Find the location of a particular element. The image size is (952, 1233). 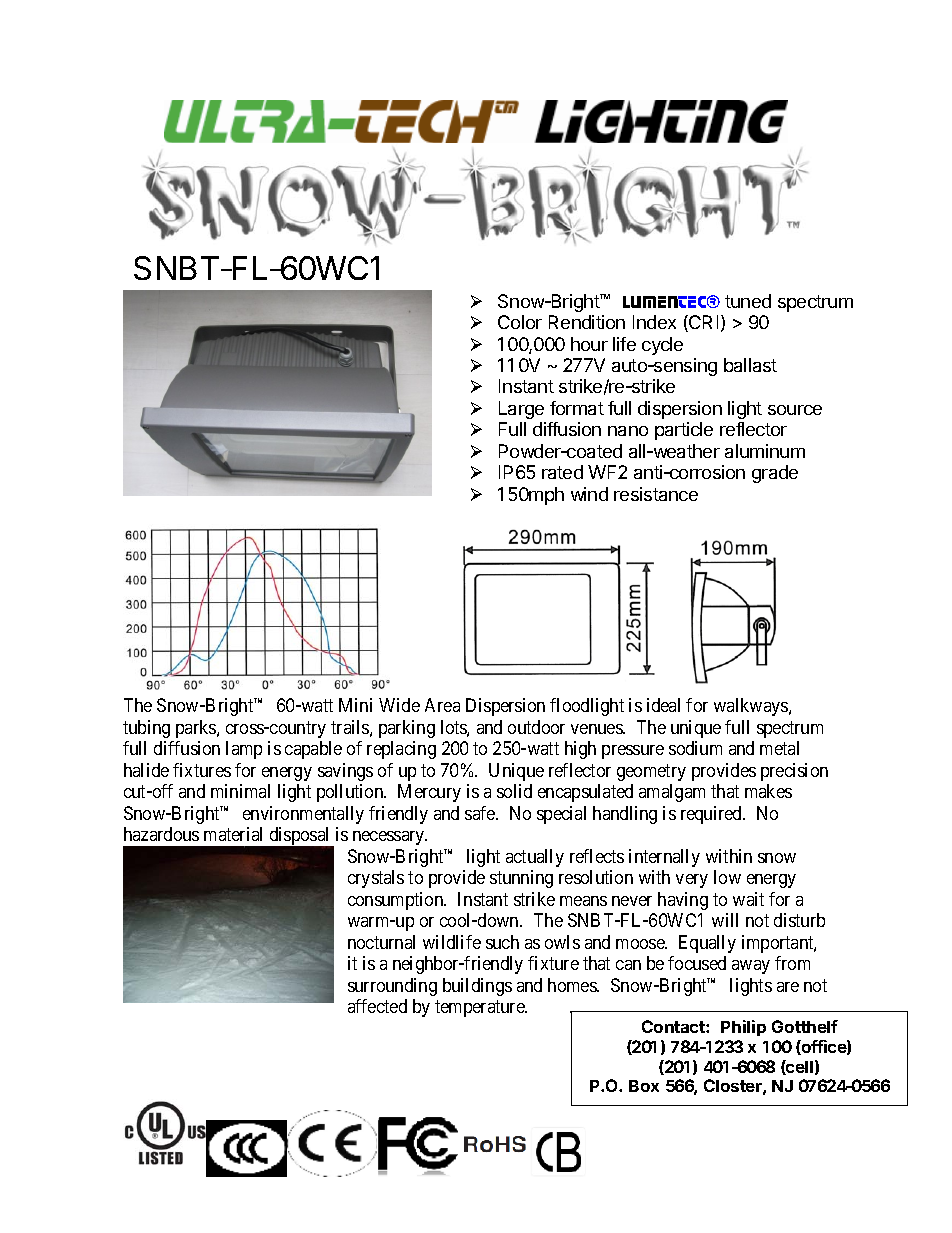

affected is located at coordinates (377, 1006).
